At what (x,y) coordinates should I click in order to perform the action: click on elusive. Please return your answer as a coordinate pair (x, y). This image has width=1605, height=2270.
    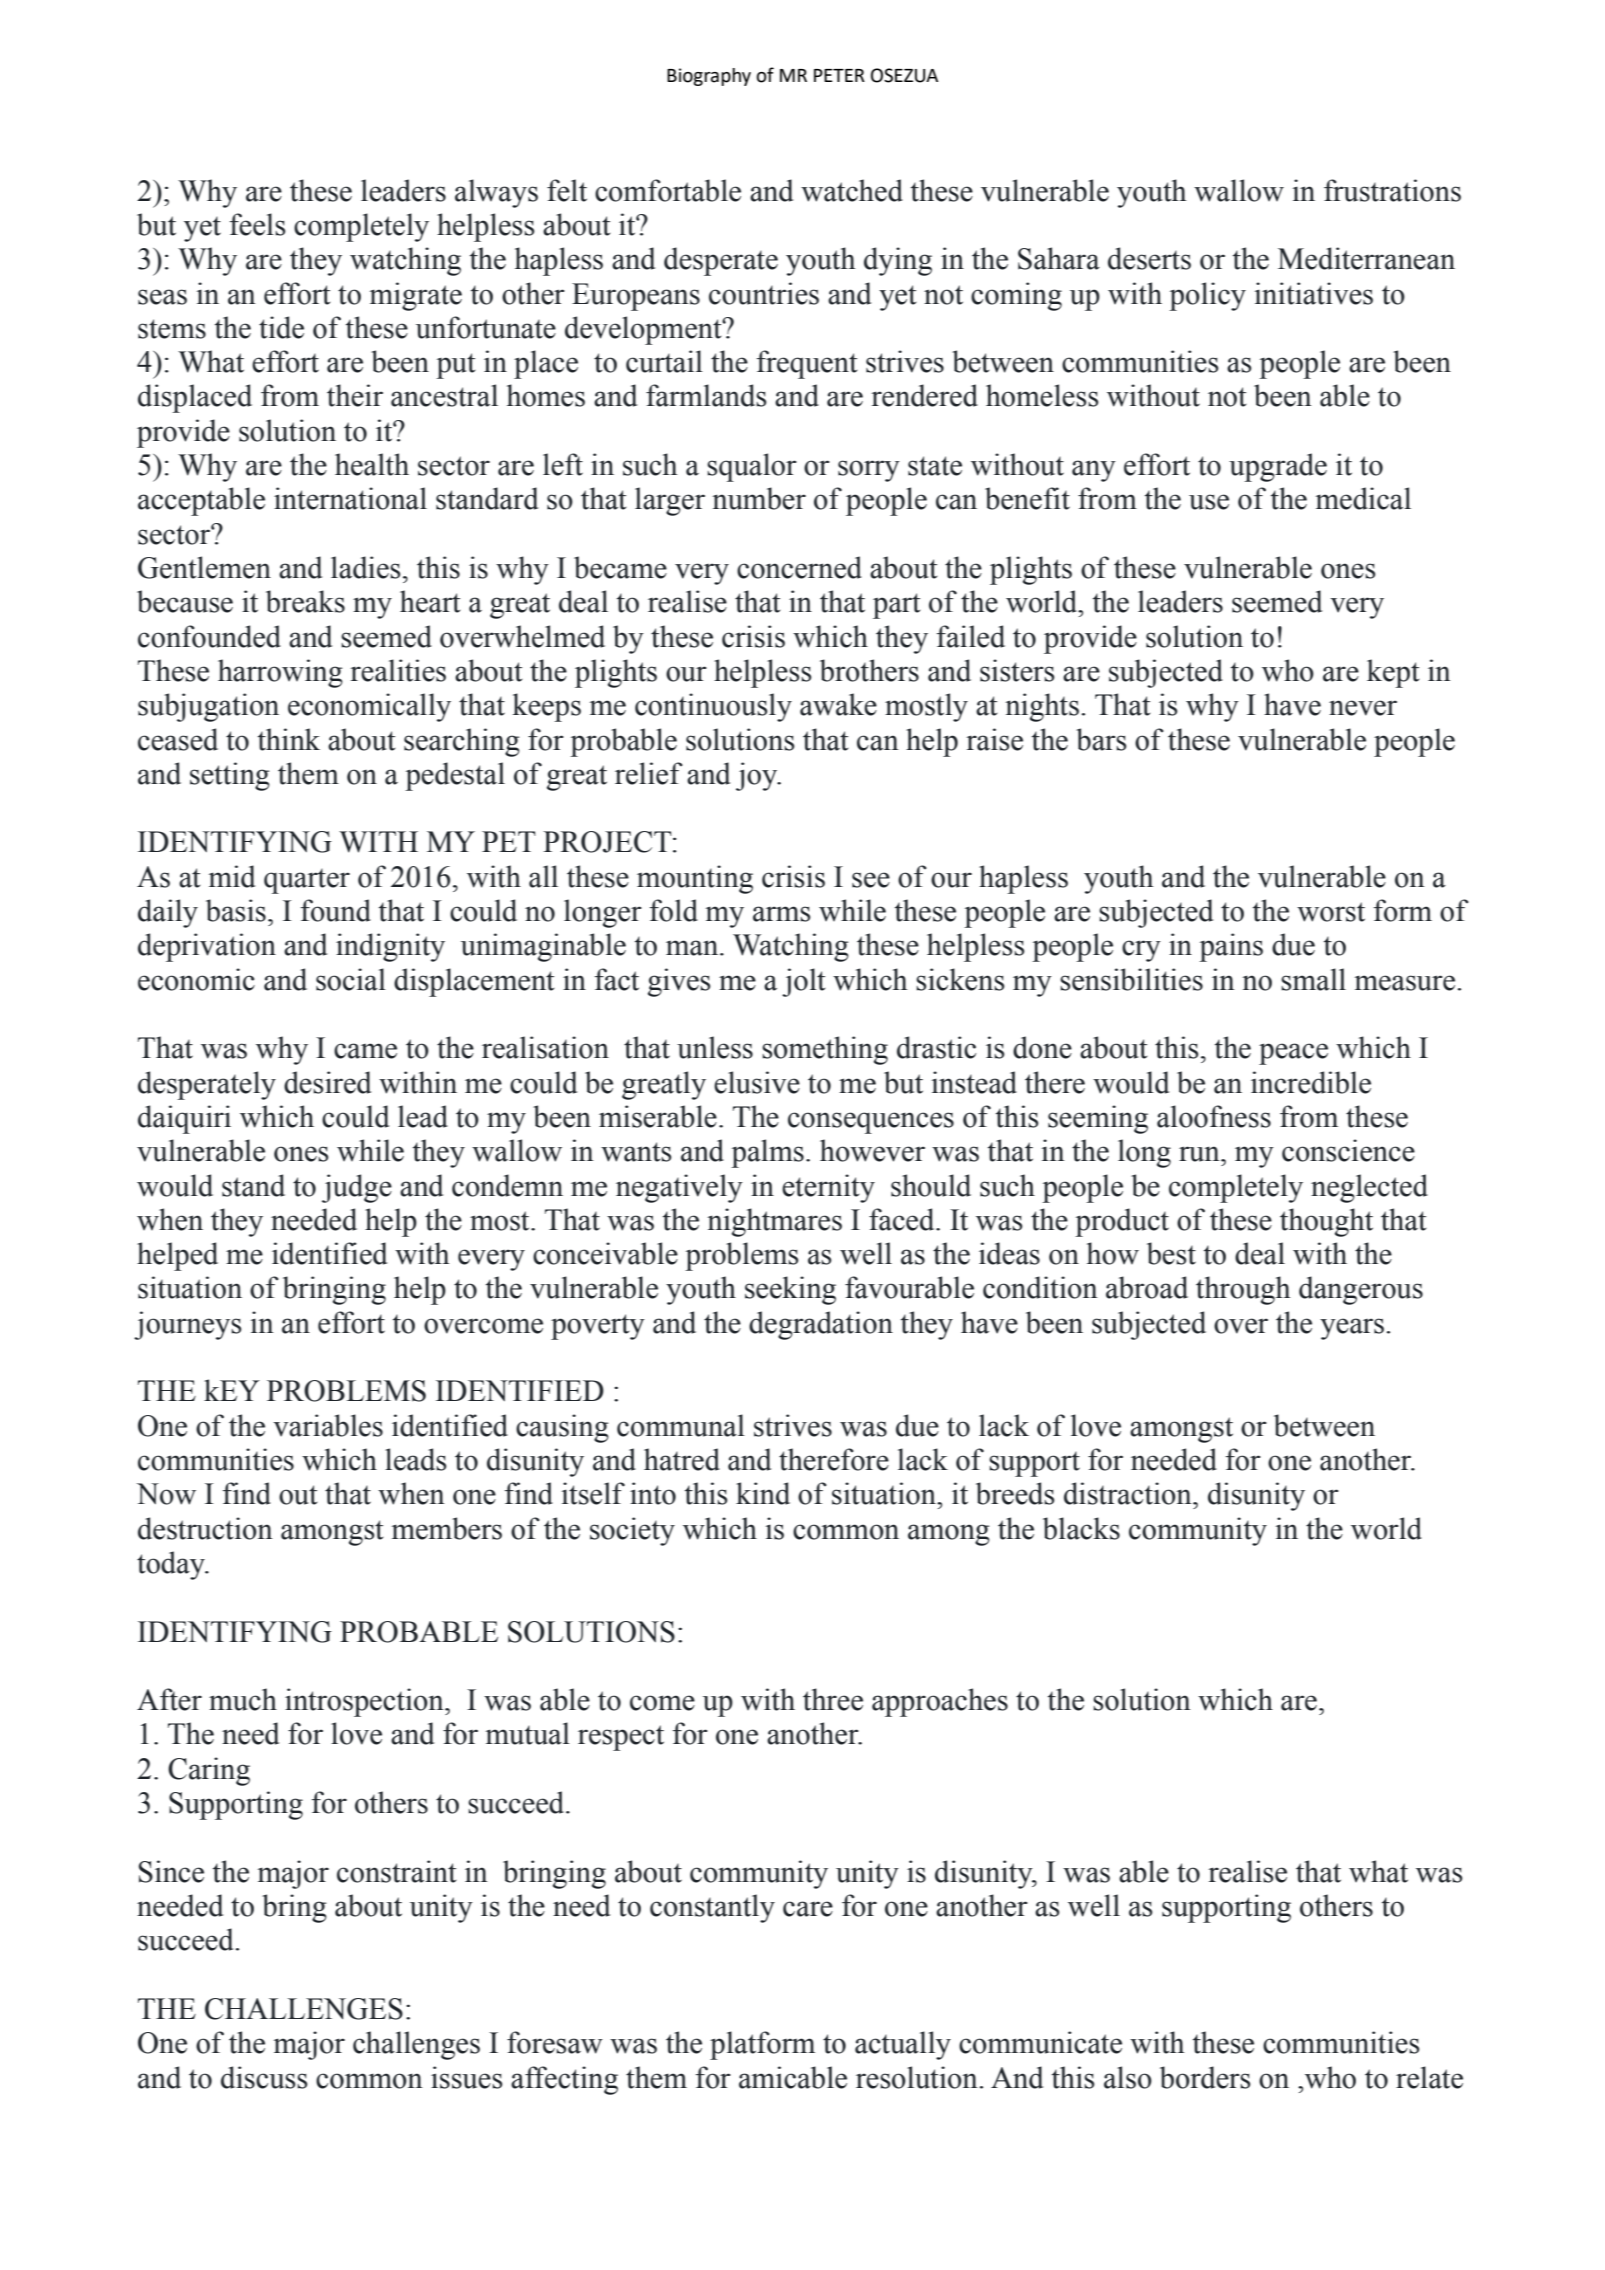
    Looking at the image, I should click on (757, 1082).
